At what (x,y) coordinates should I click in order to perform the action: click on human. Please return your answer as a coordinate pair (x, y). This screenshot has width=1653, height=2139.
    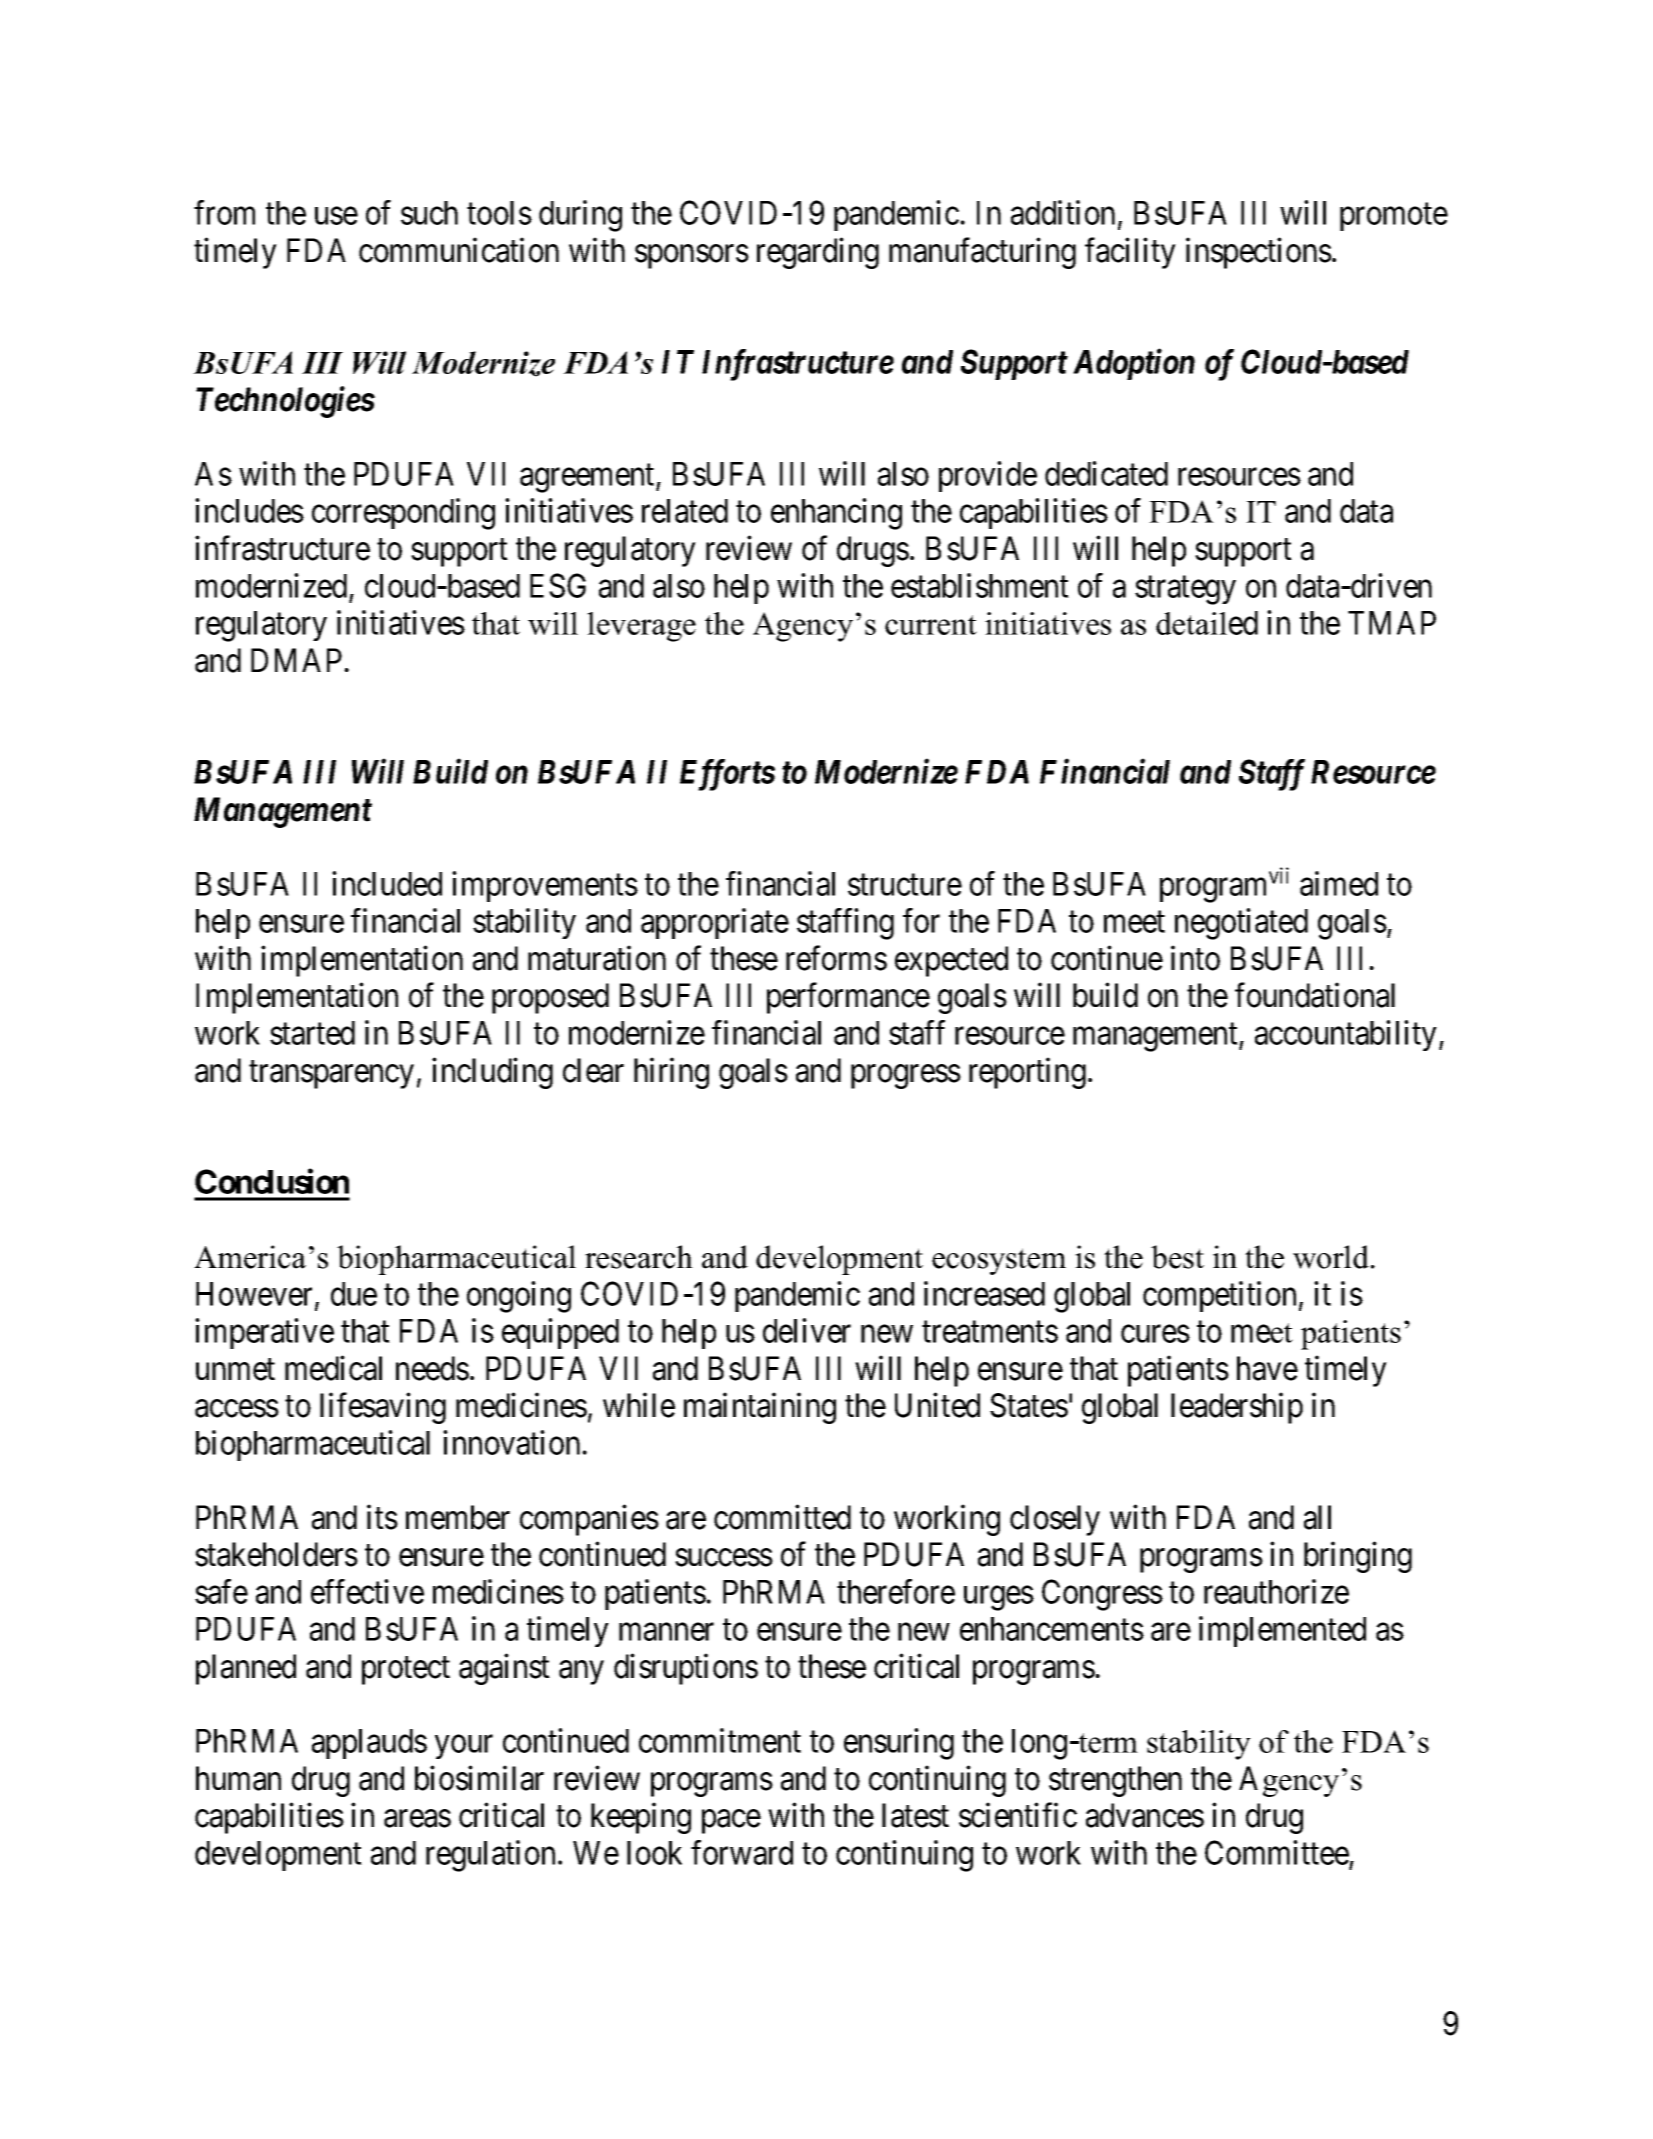
    Looking at the image, I should click on (238, 1778).
